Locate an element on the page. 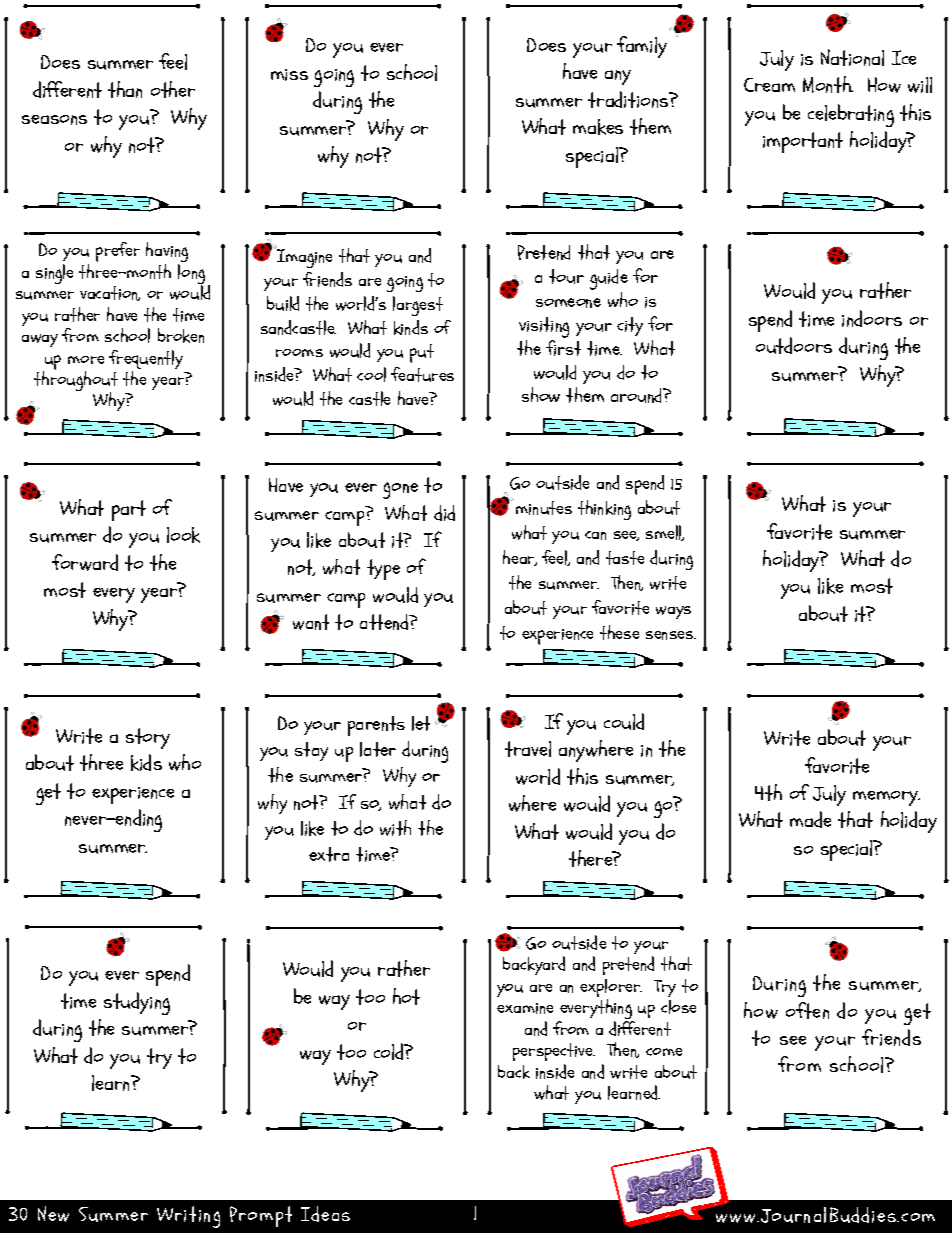 The width and height of the document is (952, 1233). examine is located at coordinates (525, 1008).
